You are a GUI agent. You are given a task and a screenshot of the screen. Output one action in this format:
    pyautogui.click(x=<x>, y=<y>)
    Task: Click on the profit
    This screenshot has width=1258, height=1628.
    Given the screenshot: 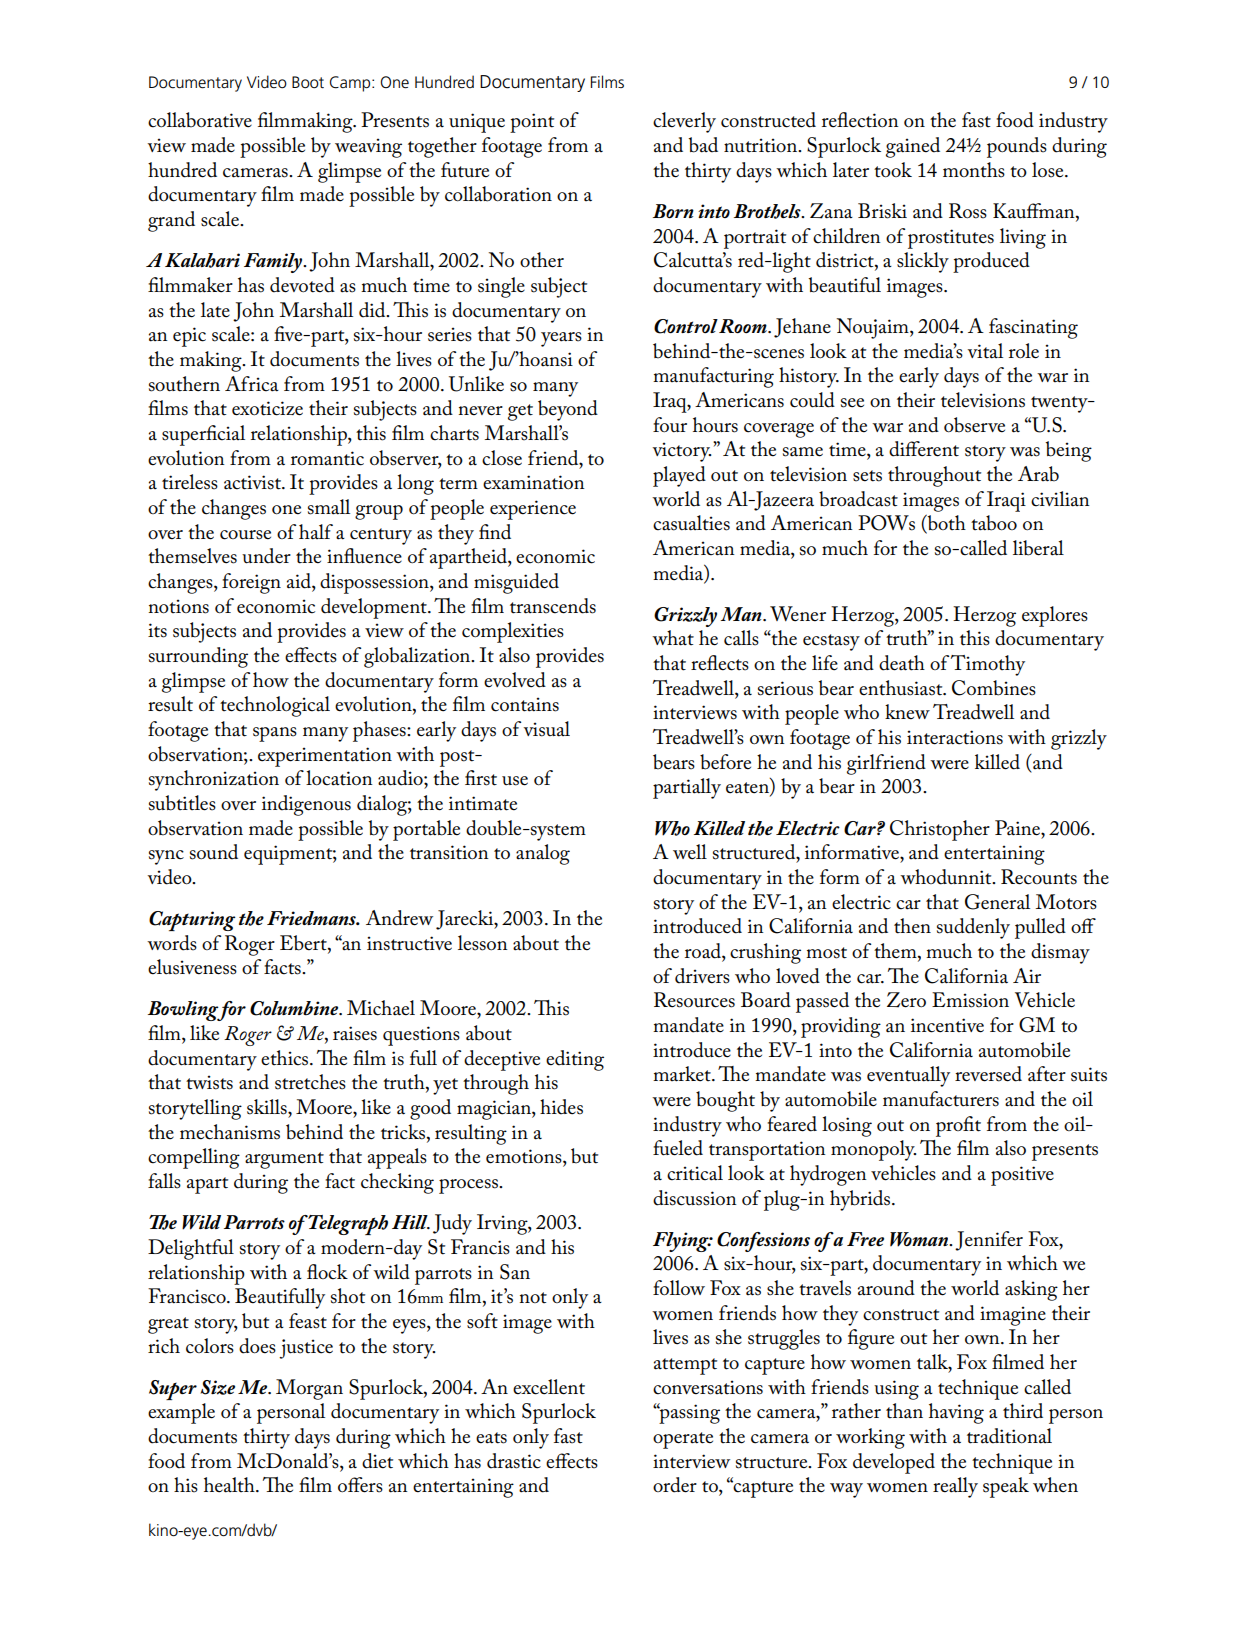 What is the action you would take?
    pyautogui.click(x=958, y=1126)
